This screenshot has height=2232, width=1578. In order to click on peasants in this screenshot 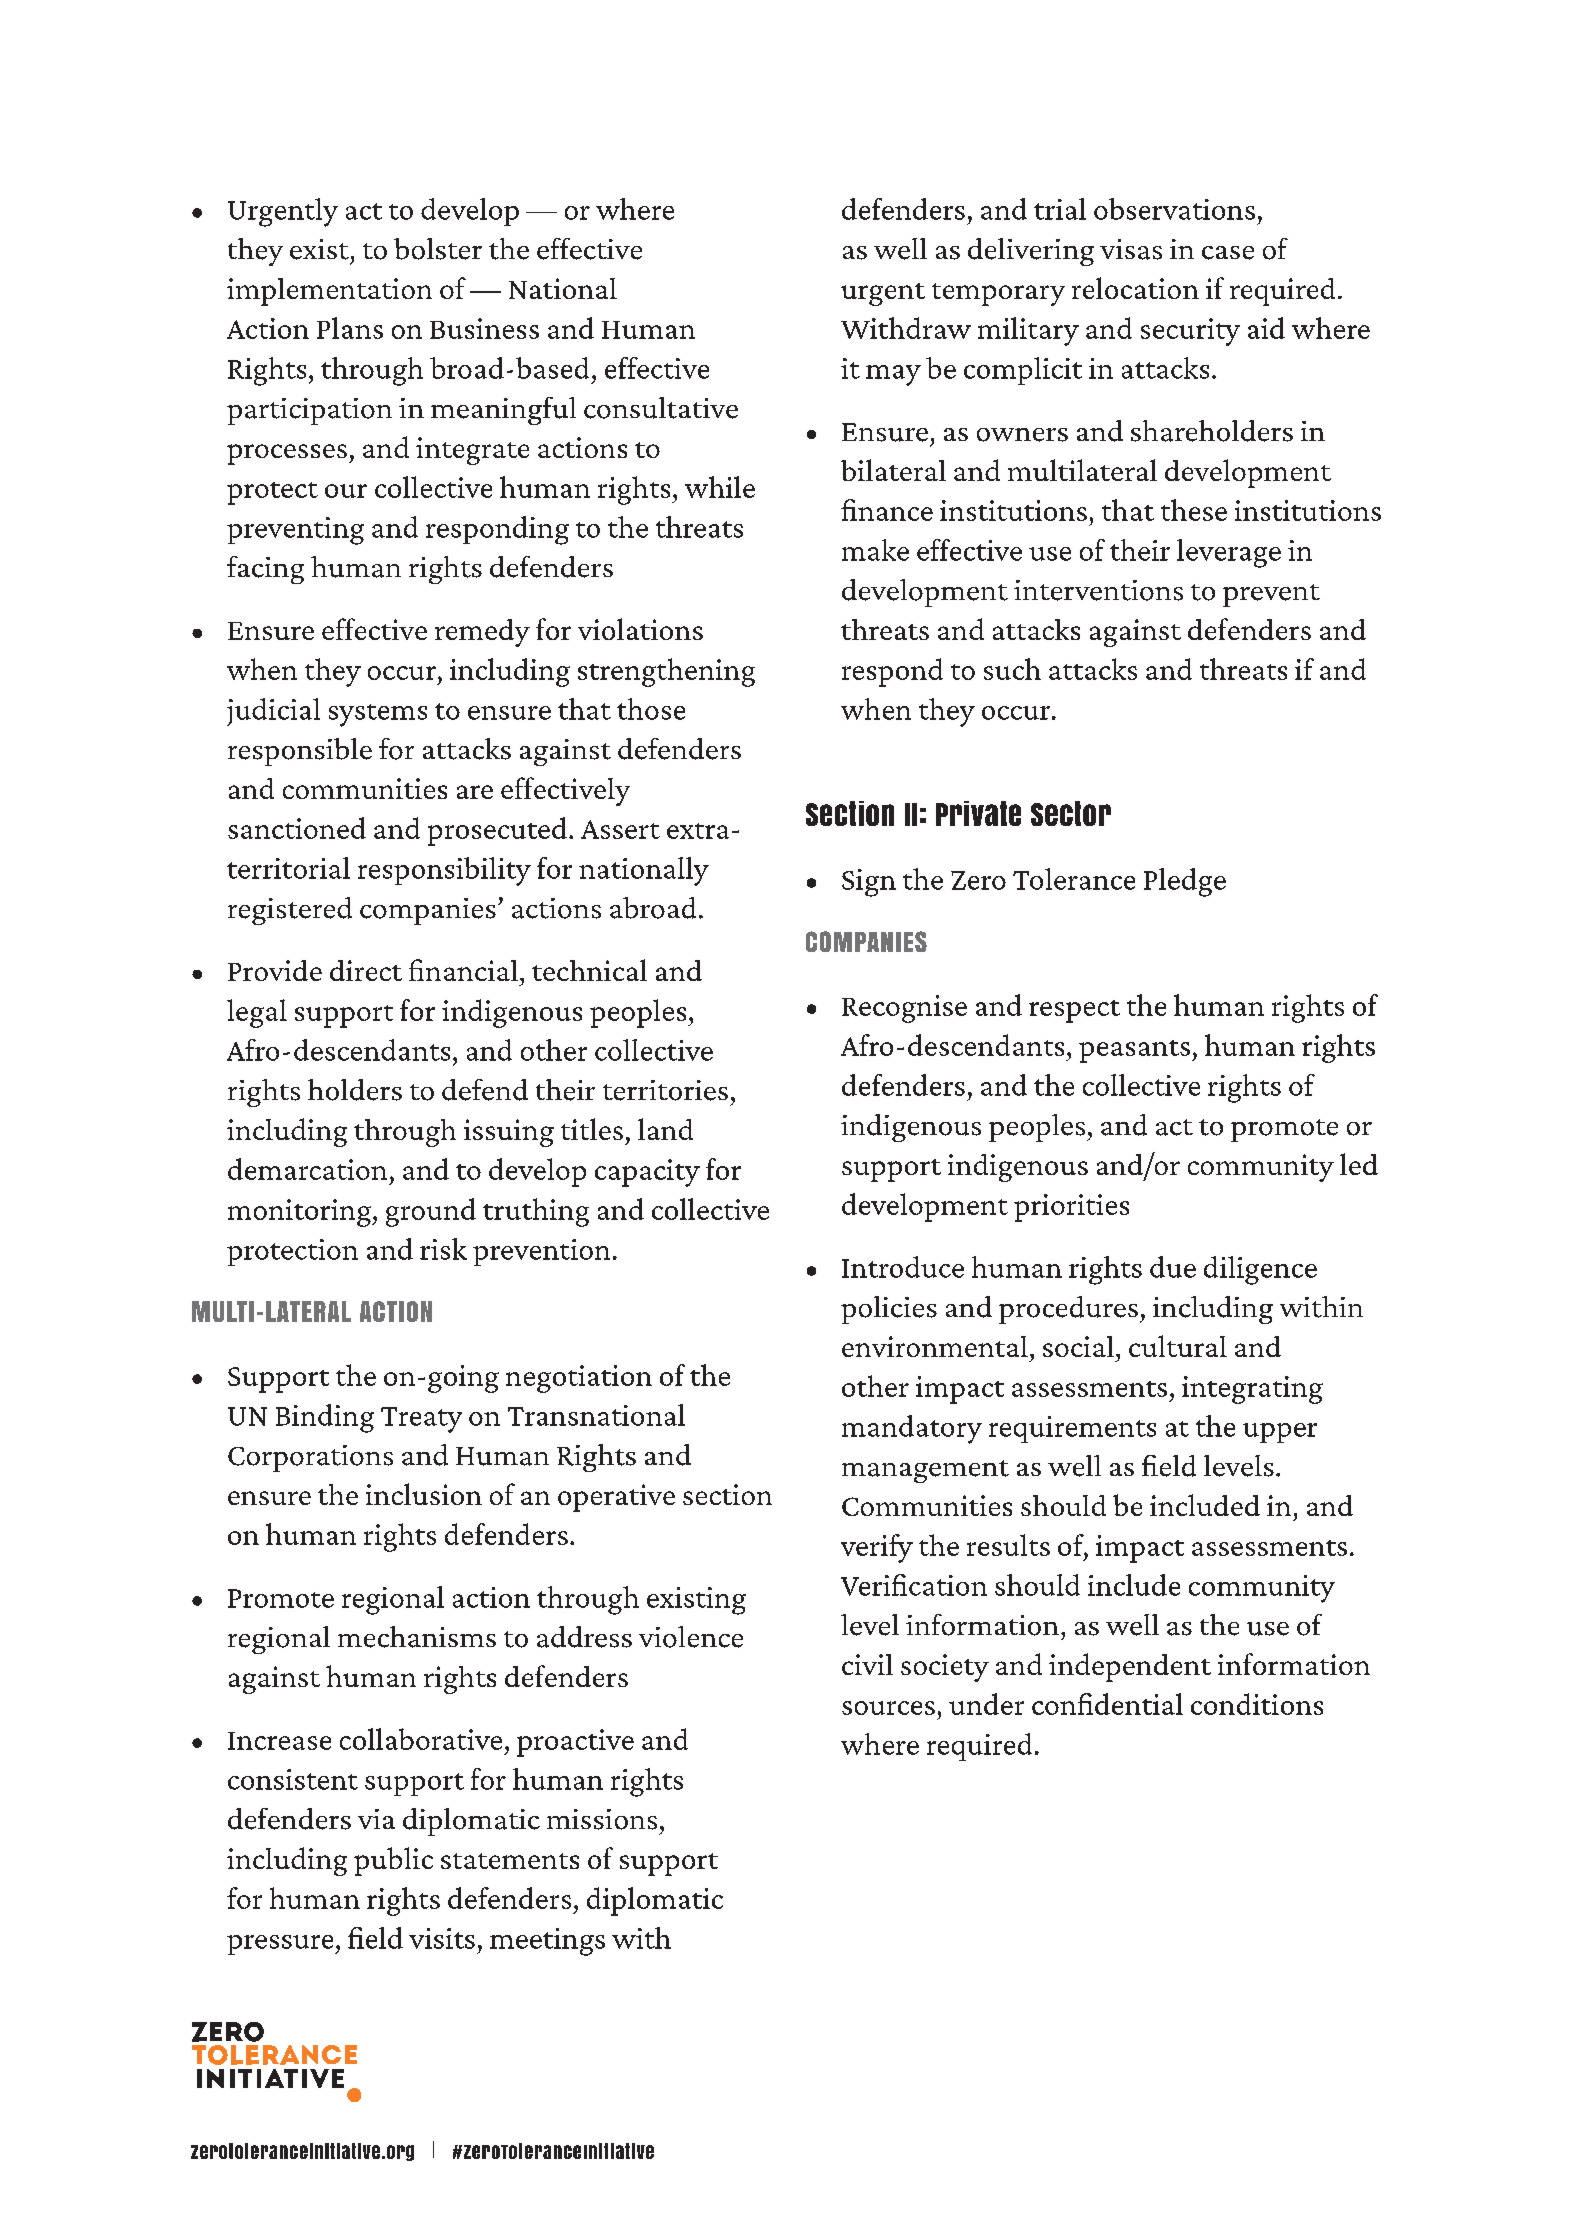, I will do `click(1134, 1051)`.
